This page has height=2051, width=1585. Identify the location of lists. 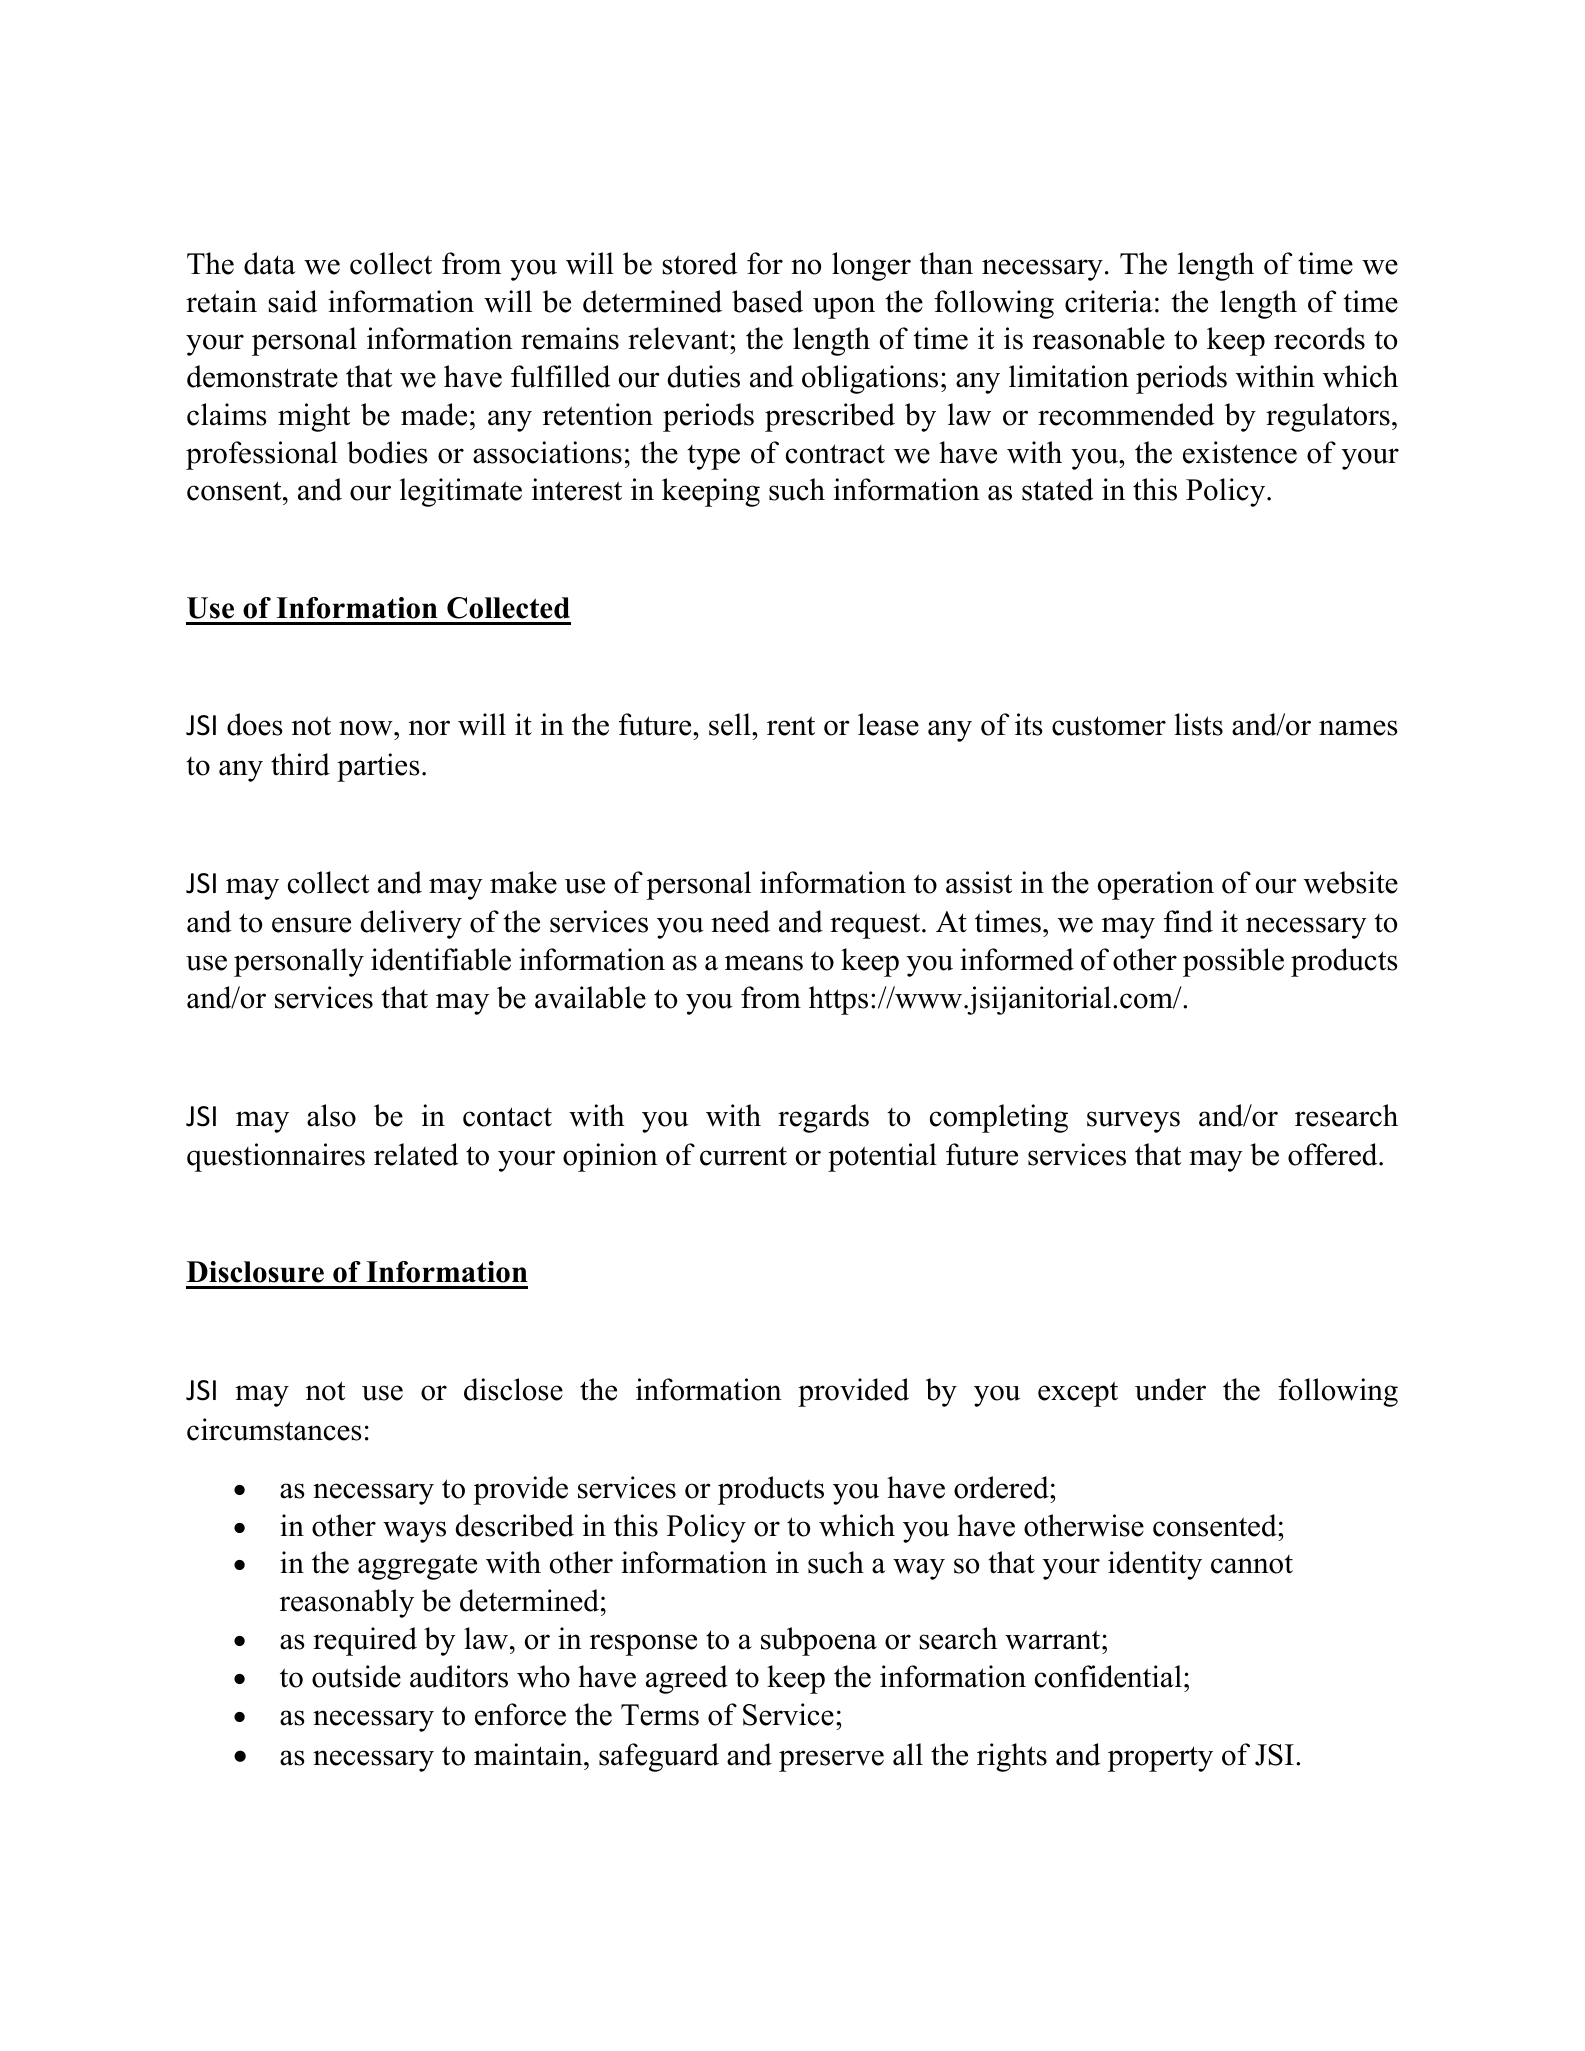
(1198, 724).
